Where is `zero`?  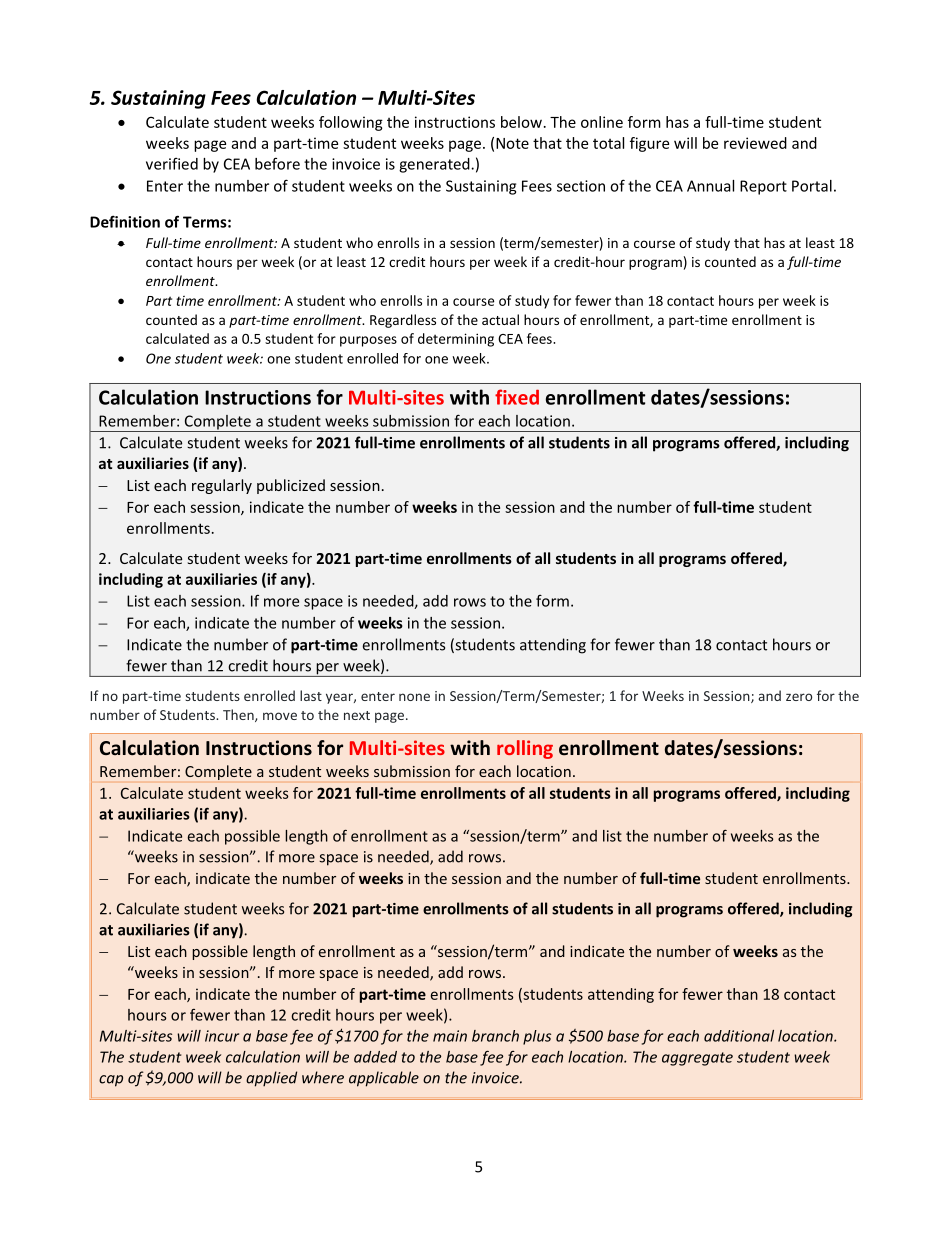 zero is located at coordinates (799, 697).
